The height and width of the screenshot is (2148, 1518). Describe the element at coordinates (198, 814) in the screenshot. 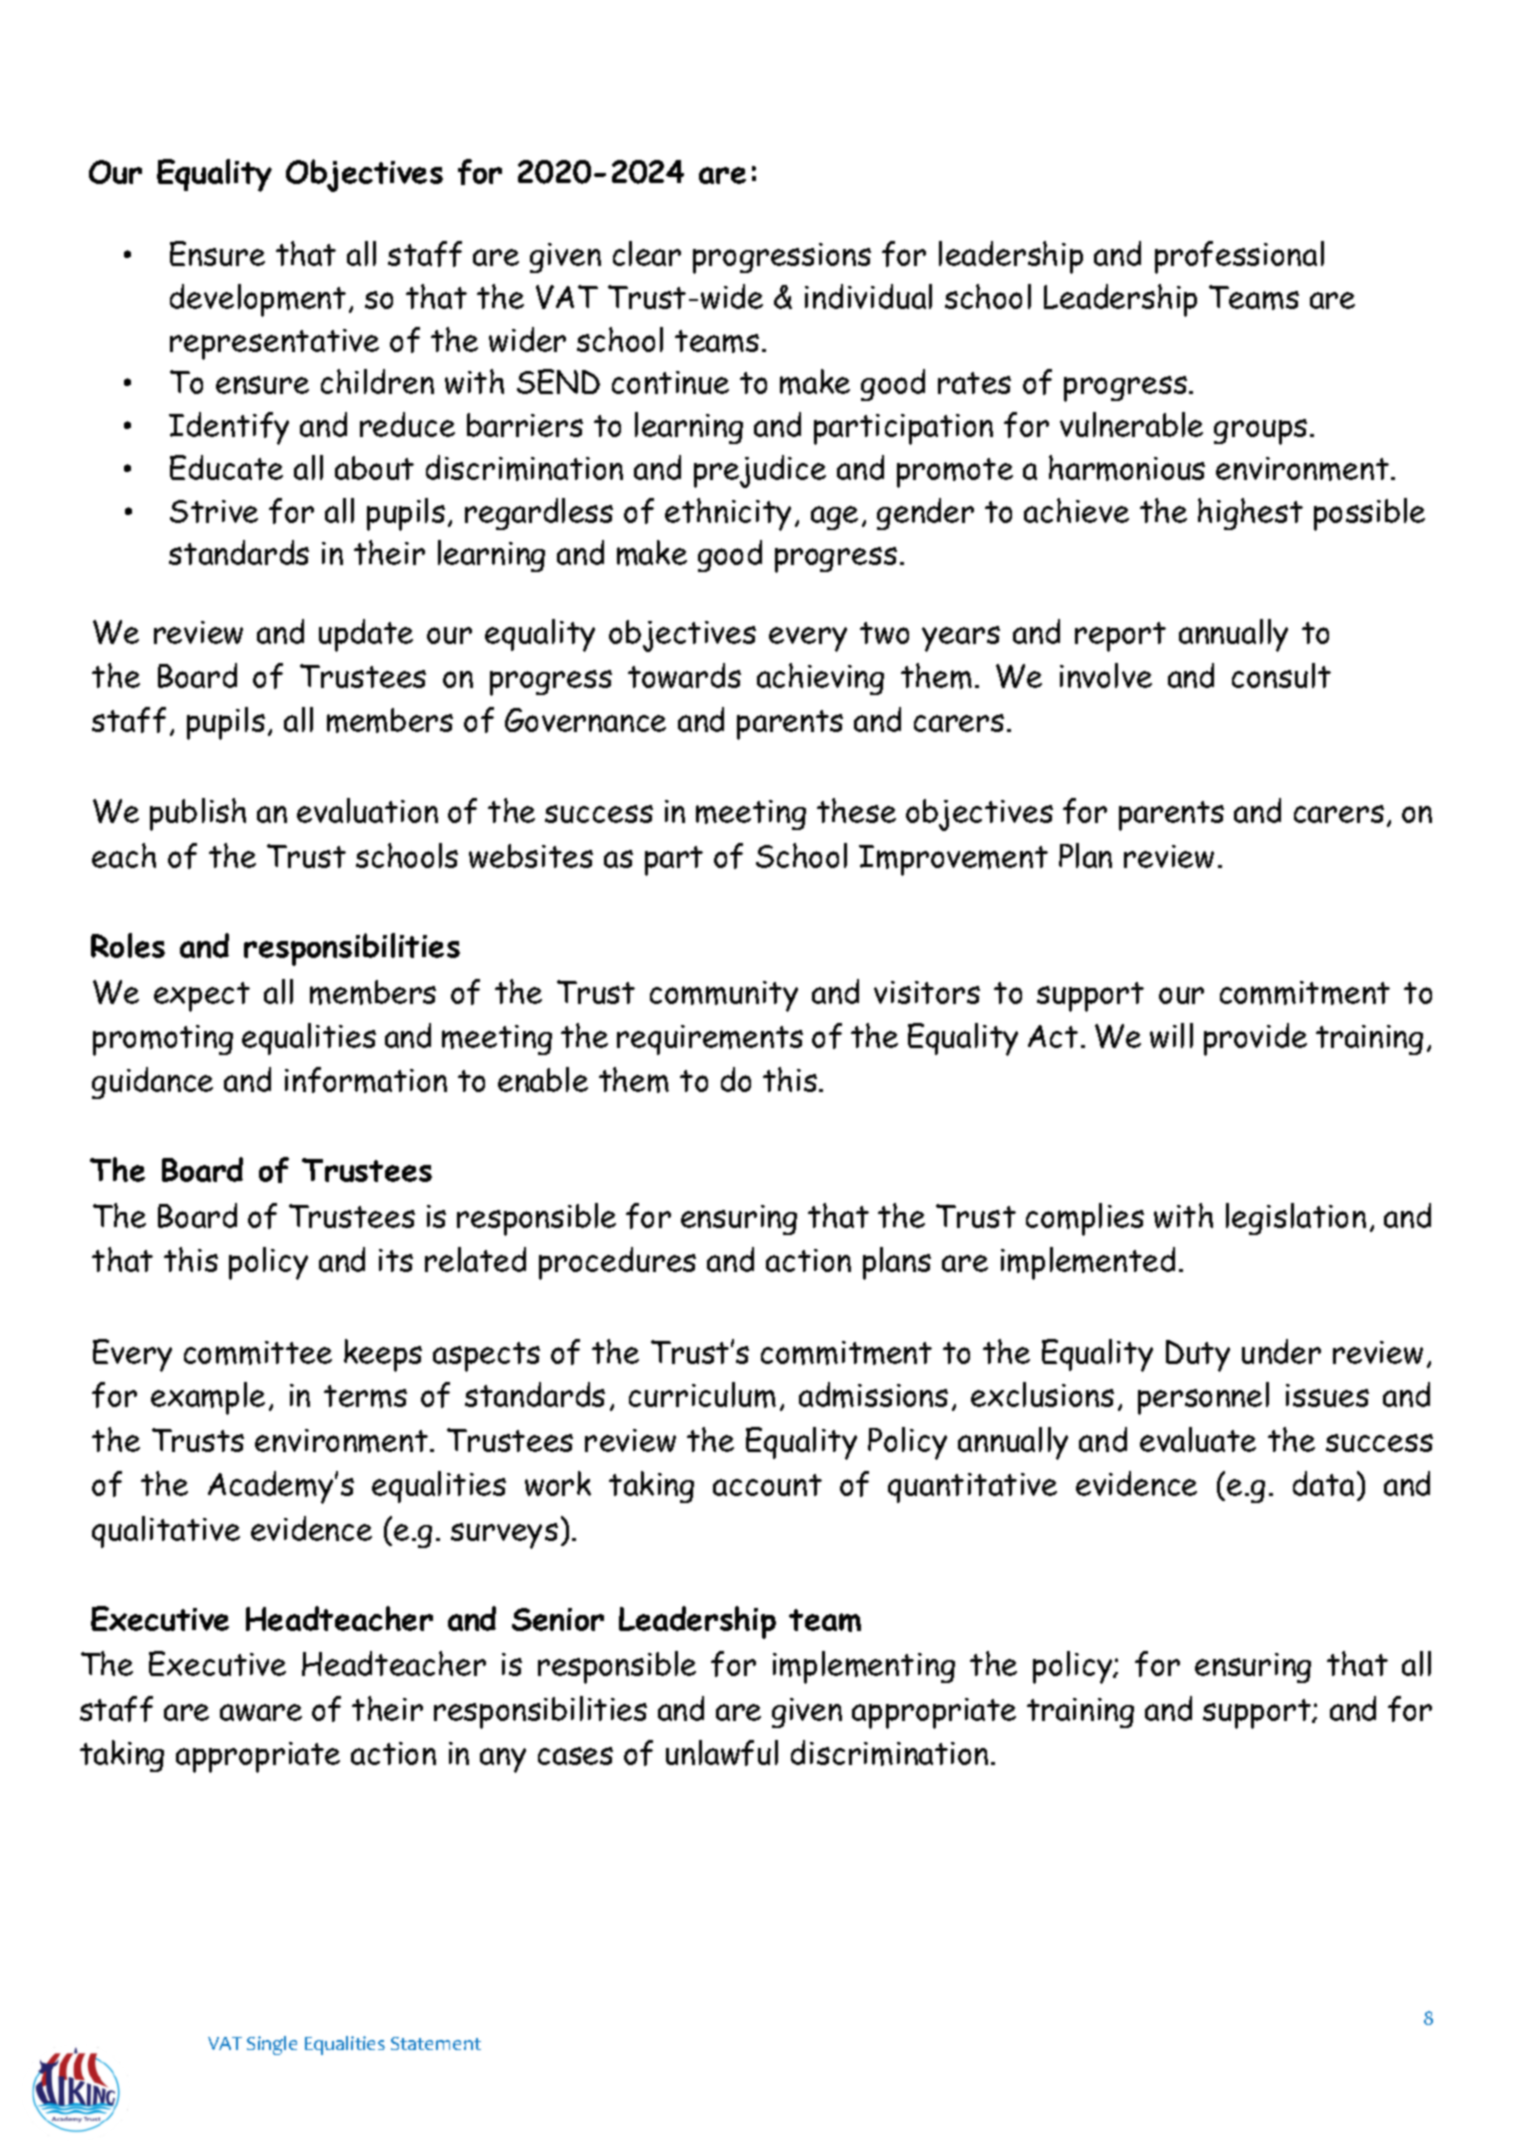

I see `publish` at that location.
